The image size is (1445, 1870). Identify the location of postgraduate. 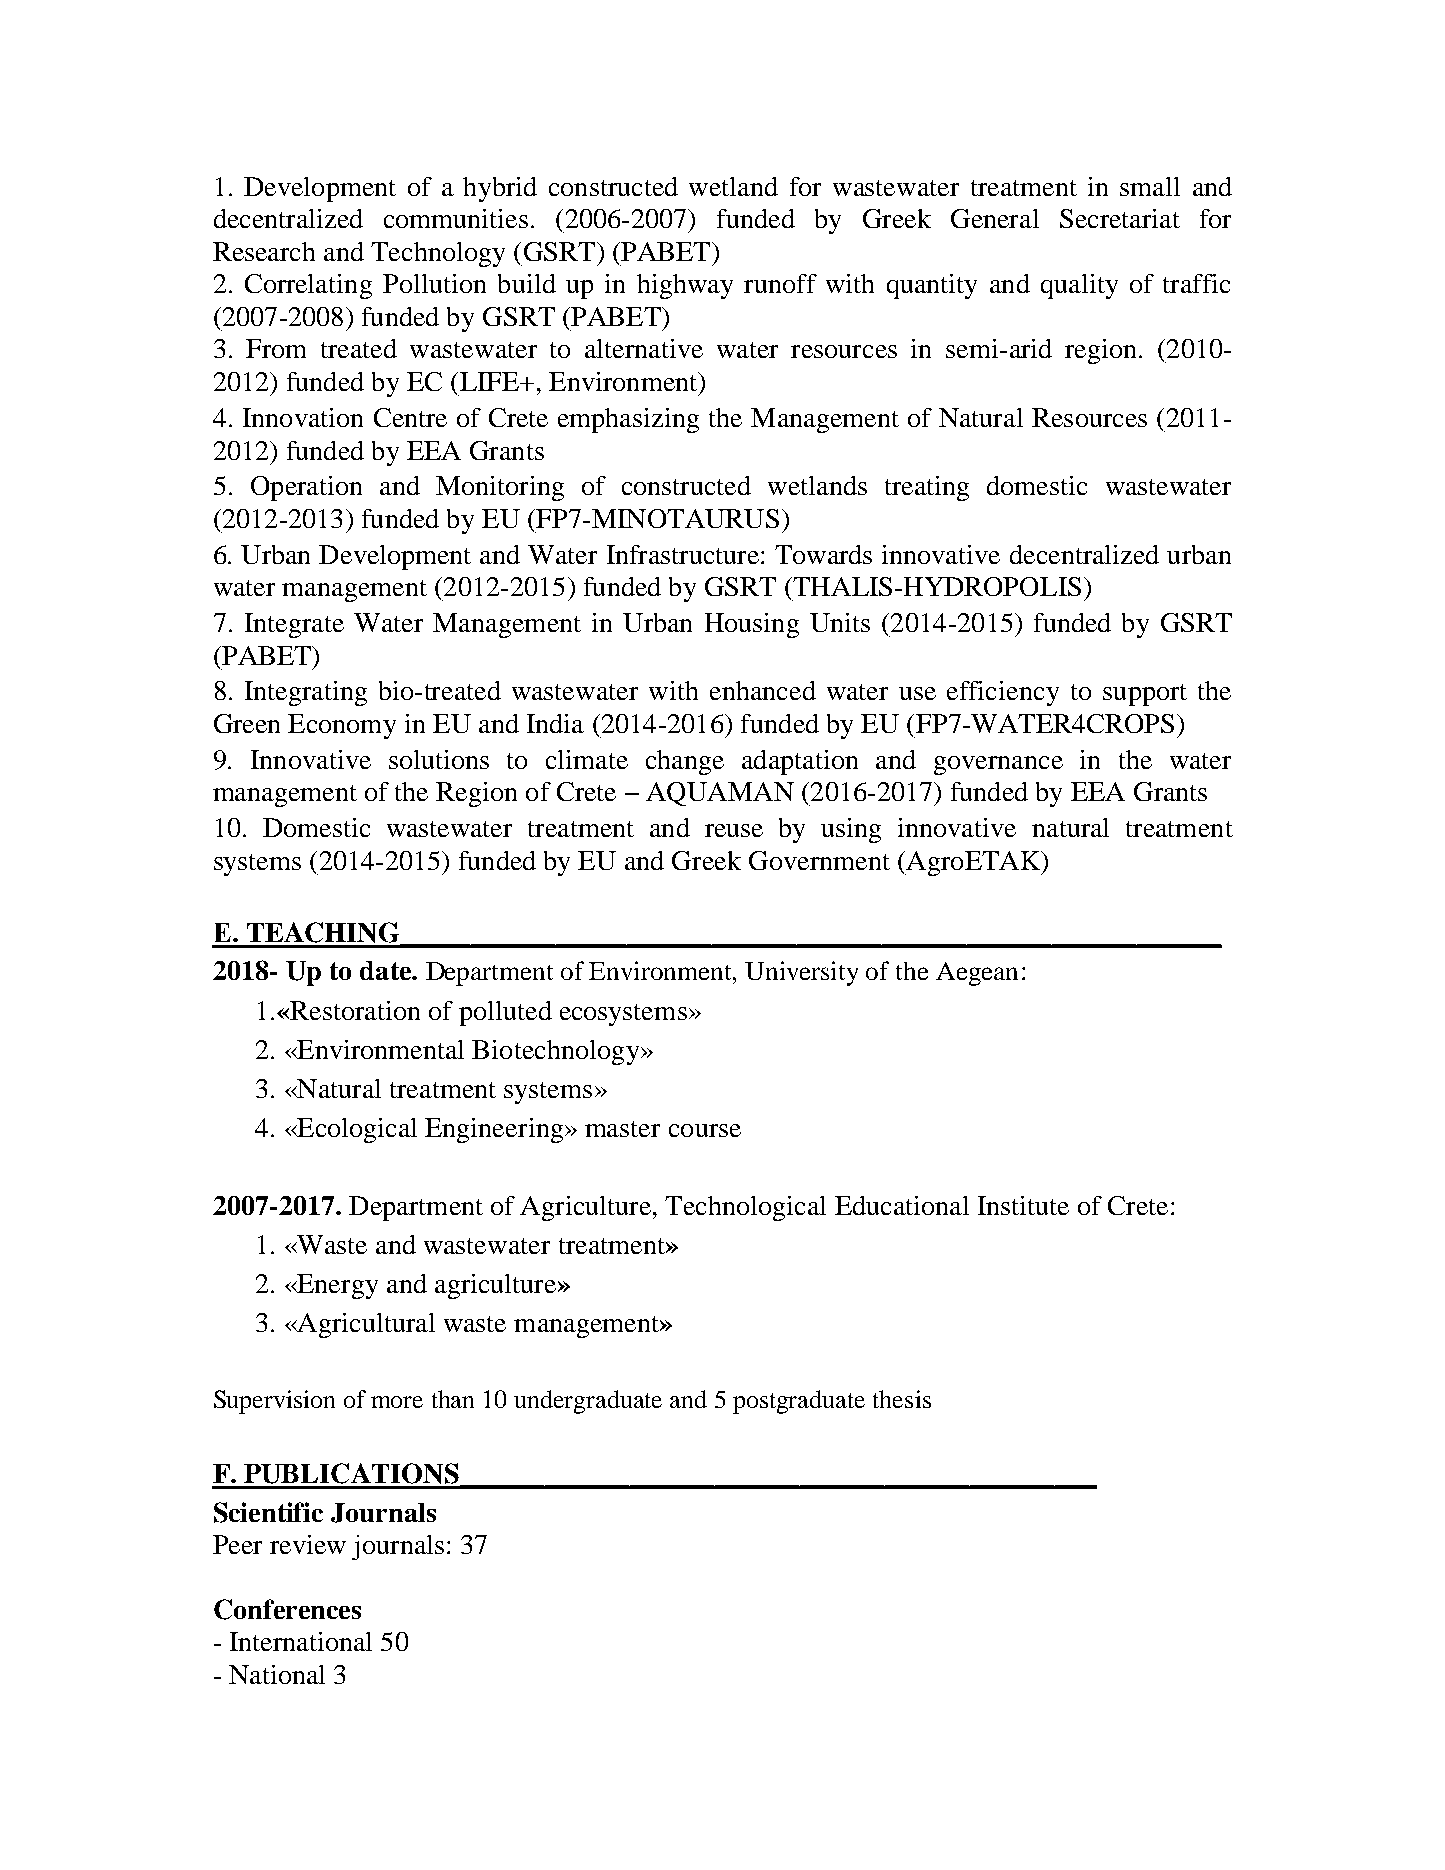
(799, 1402).
